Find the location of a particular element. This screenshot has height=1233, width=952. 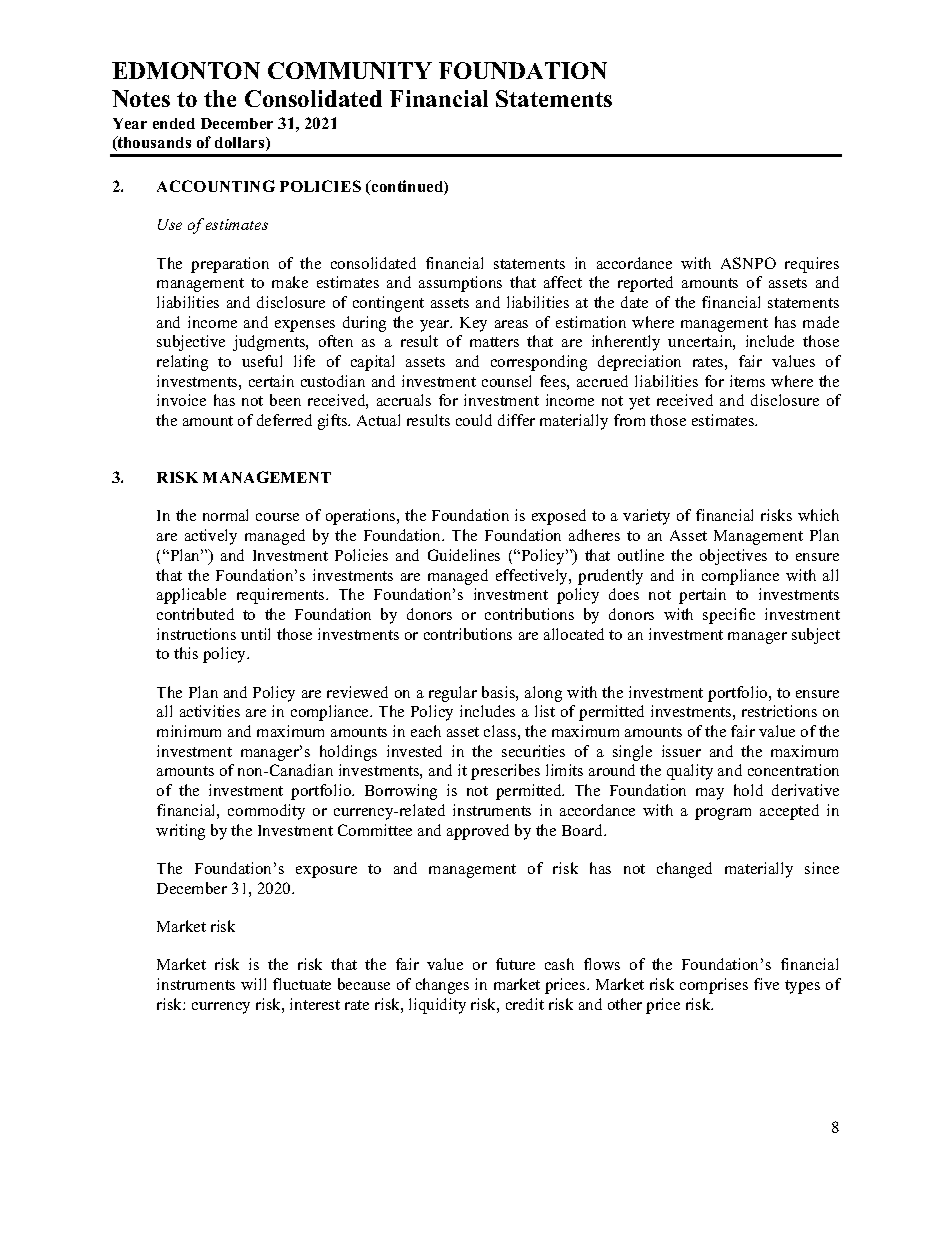

quality is located at coordinates (690, 772).
